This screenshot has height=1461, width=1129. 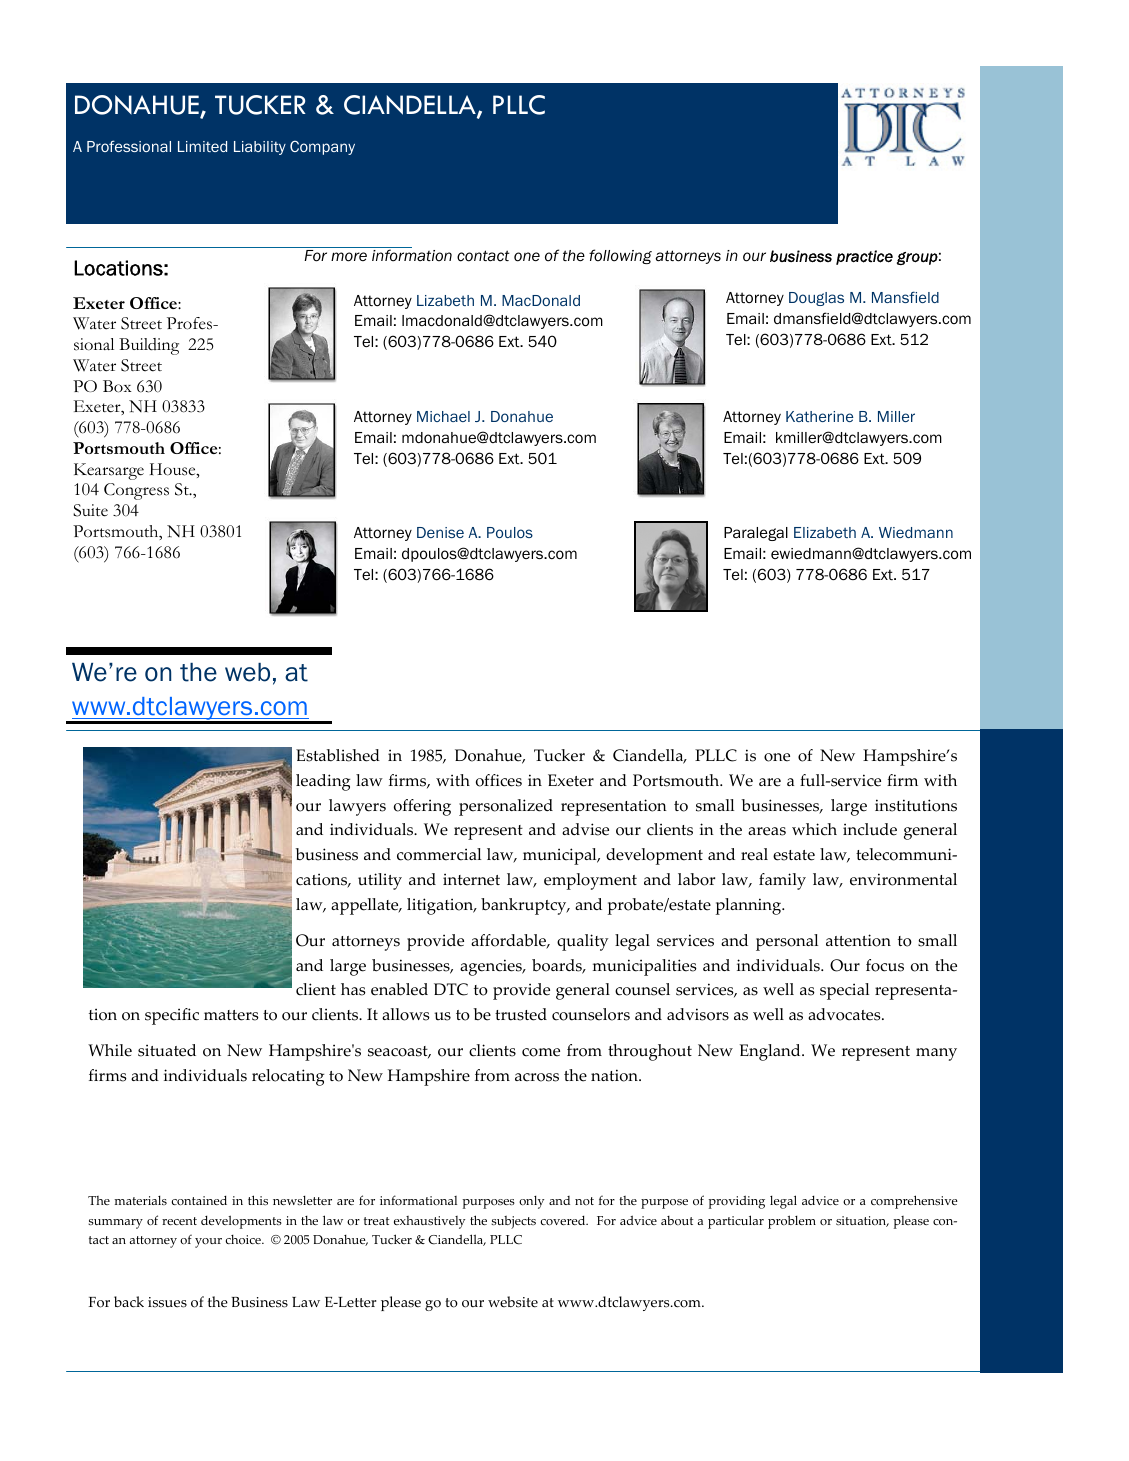 I want to click on leading, so click(x=323, y=782).
